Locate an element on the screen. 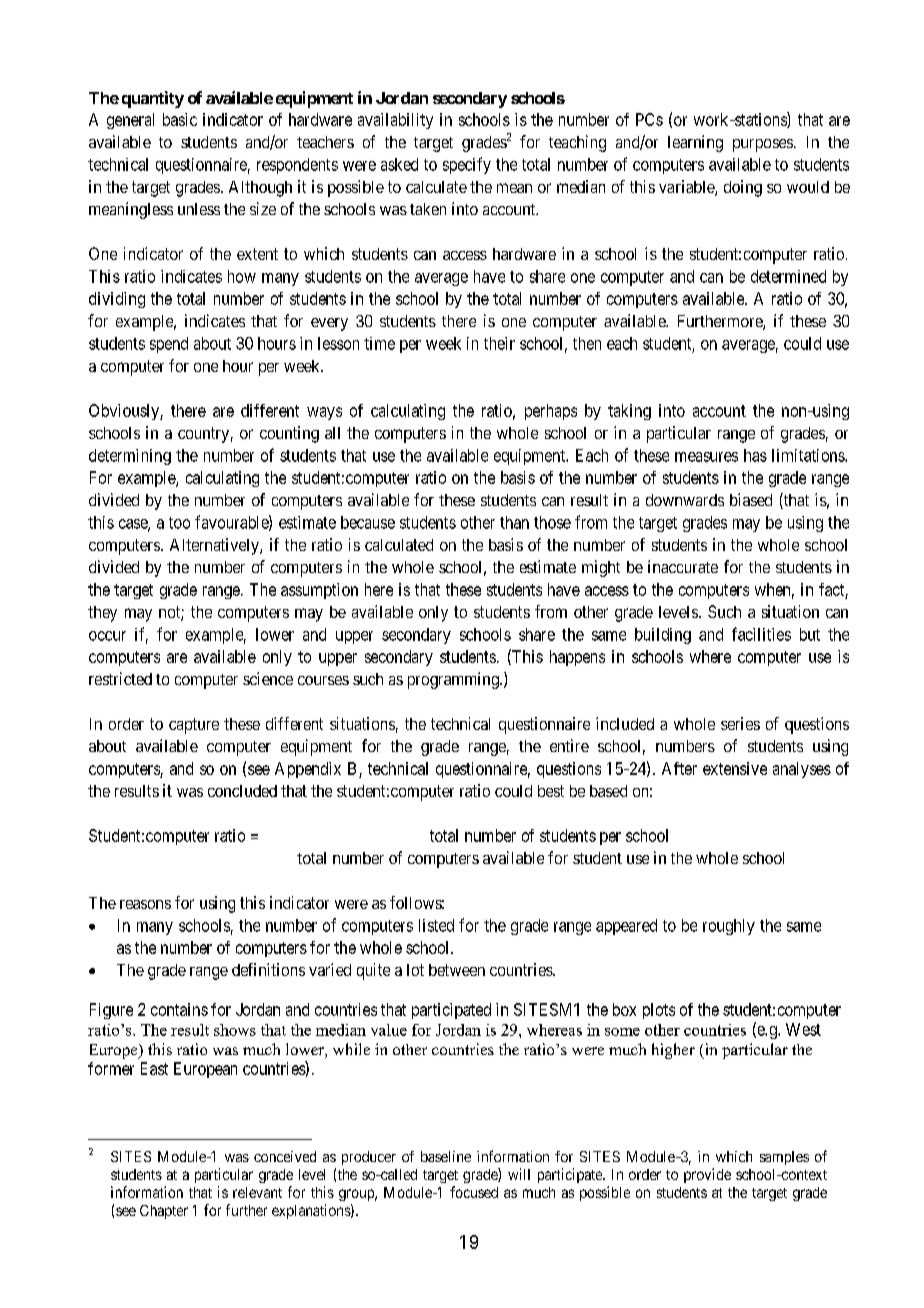 The height and width of the screenshot is (1308, 924). programming is located at coordinates (454, 680).
